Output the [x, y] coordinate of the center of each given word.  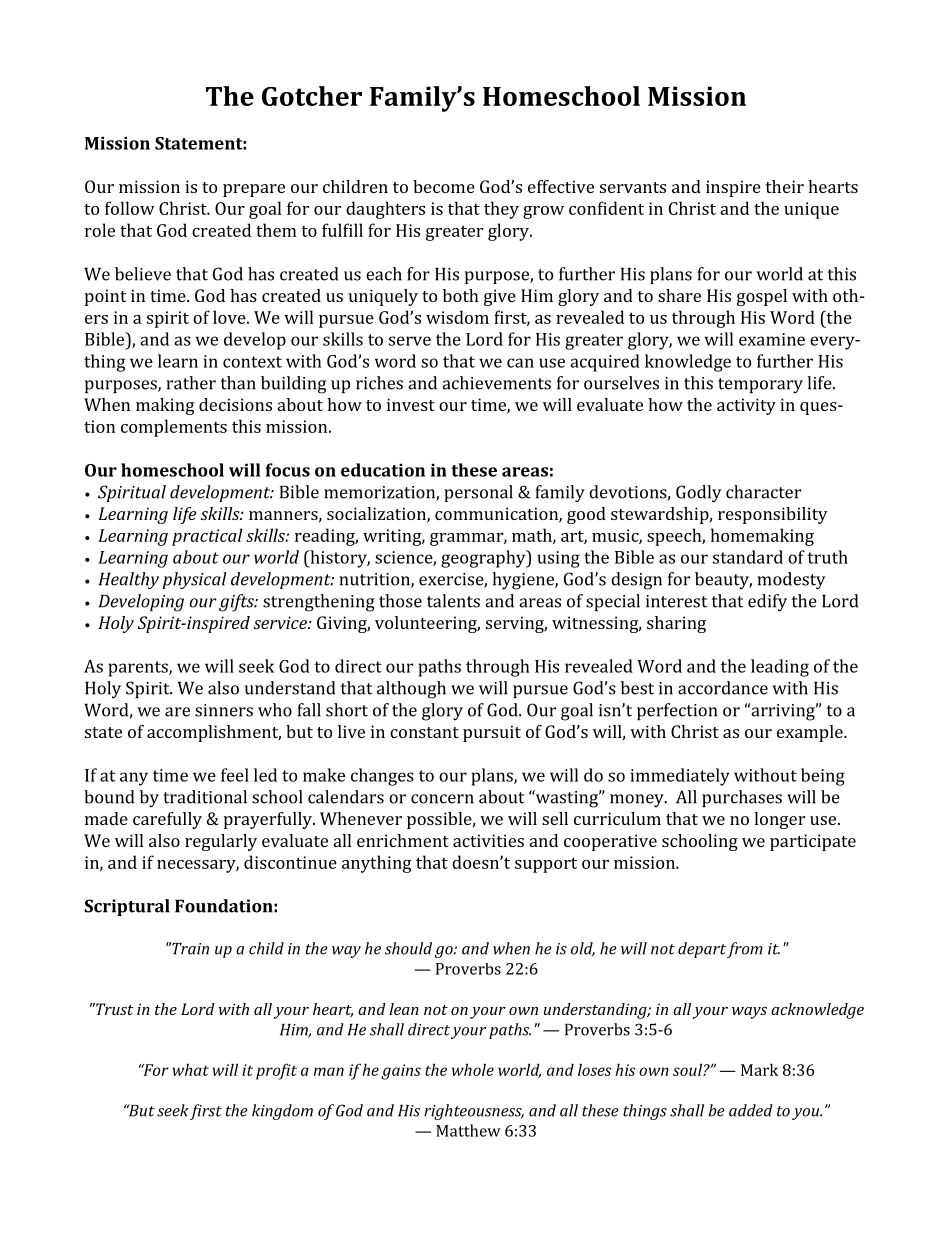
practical [207, 537]
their [785, 186]
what [191, 1070]
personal [478, 493]
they [501, 210]
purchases [742, 798]
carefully [167, 820]
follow [130, 208]
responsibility [773, 515]
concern [442, 799]
